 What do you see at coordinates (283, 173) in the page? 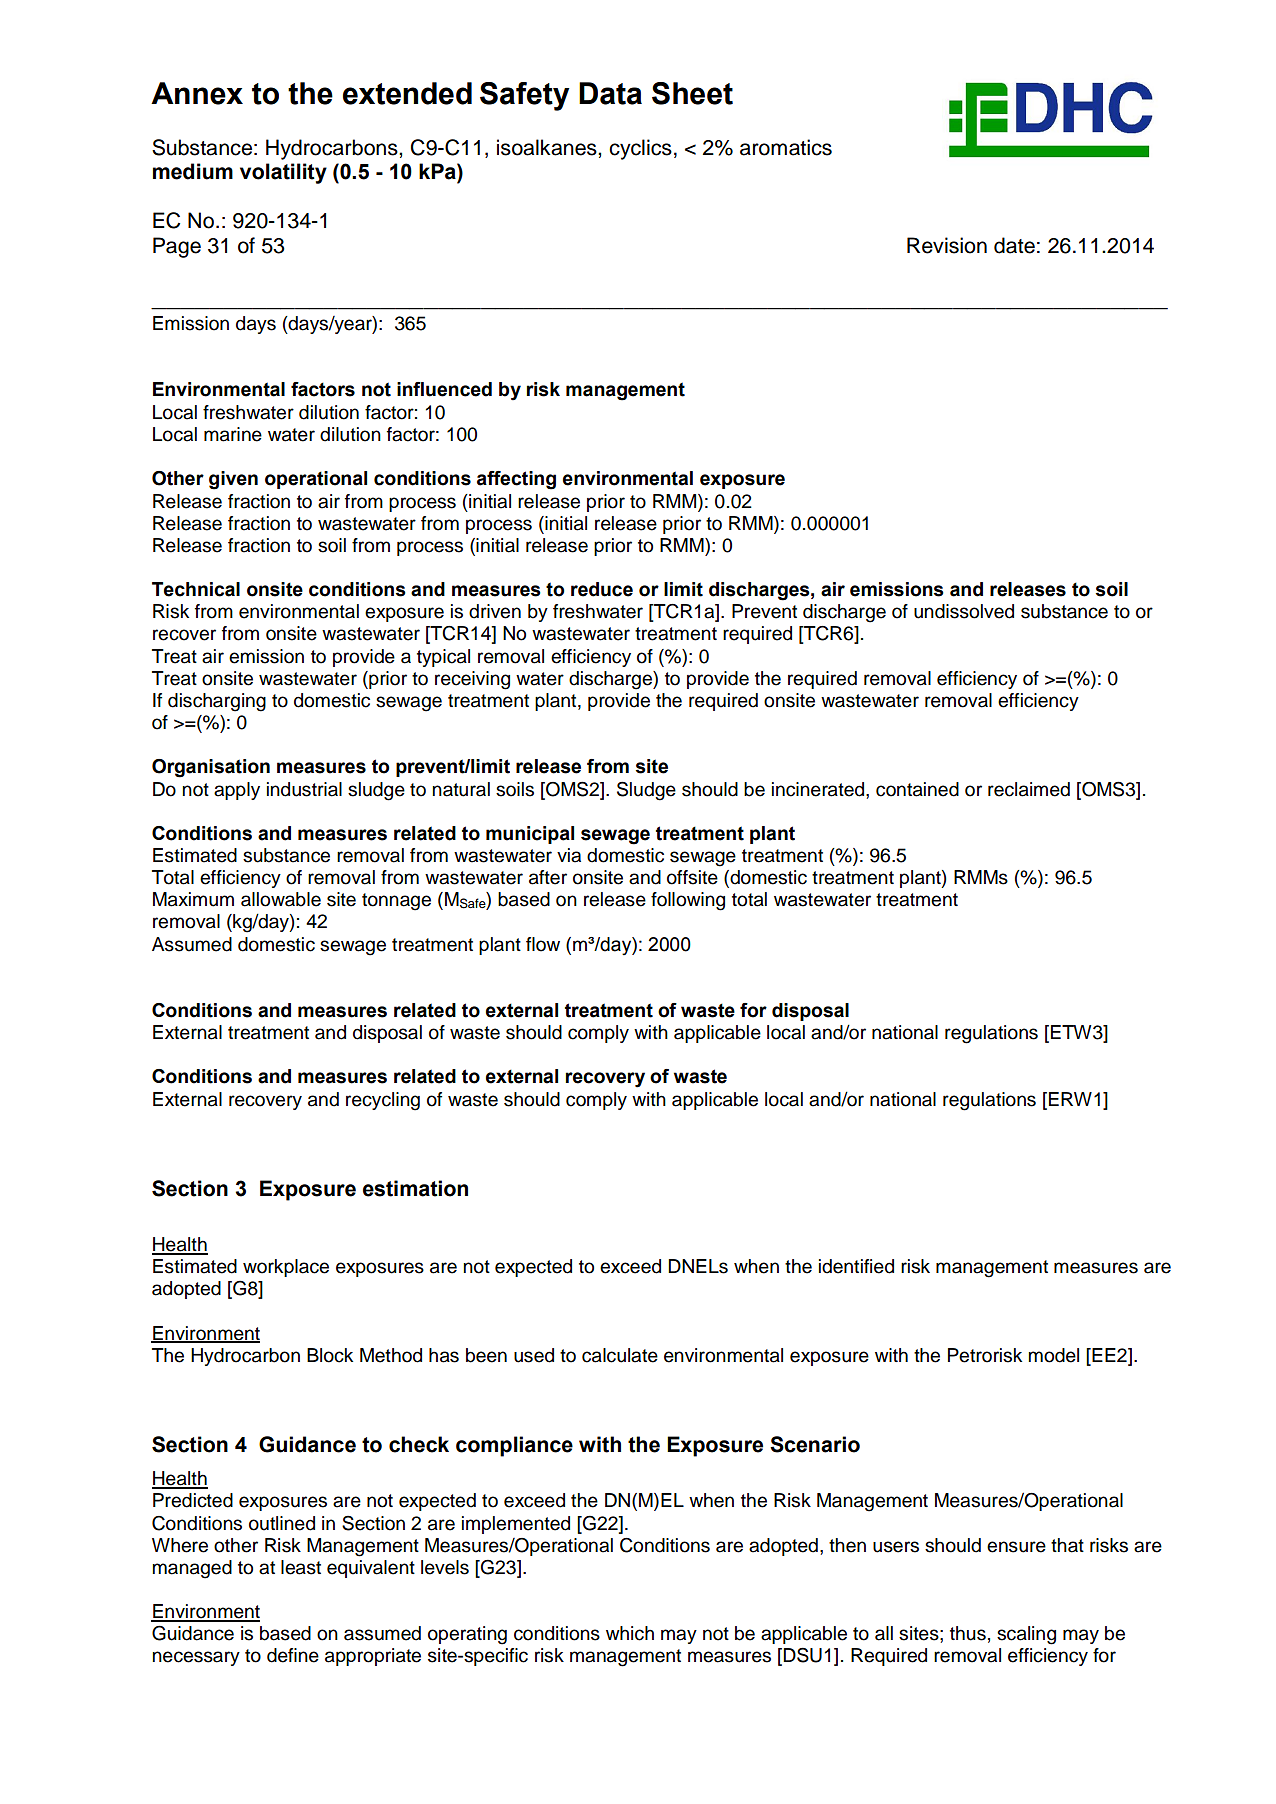
I see `volatility` at bounding box center [283, 173].
